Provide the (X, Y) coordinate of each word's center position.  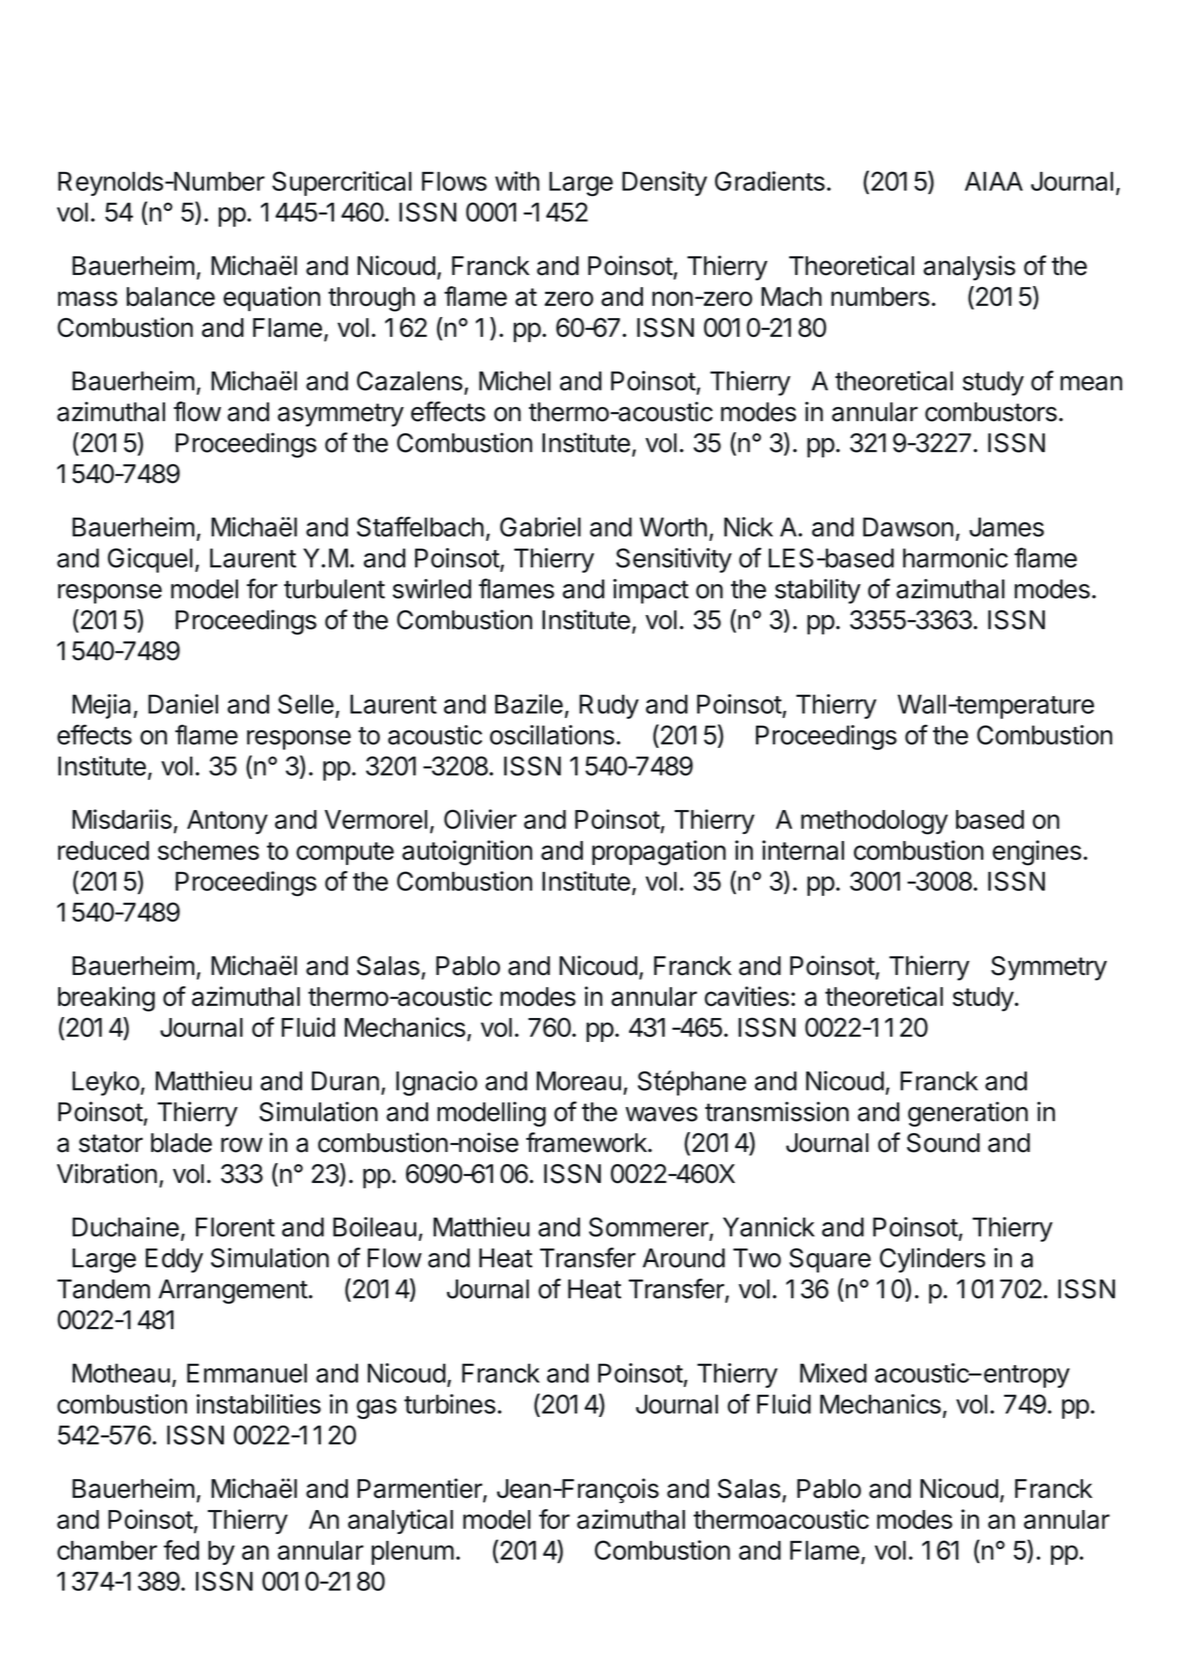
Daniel (183, 704)
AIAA (994, 181)
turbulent (334, 589)
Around (684, 1258)
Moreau (579, 1081)
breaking (106, 999)
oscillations (552, 735)
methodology (874, 822)
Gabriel (540, 527)
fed (181, 1550)
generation (968, 1114)
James (1006, 527)
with (517, 181)
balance (171, 296)
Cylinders (932, 1260)
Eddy (174, 1260)
